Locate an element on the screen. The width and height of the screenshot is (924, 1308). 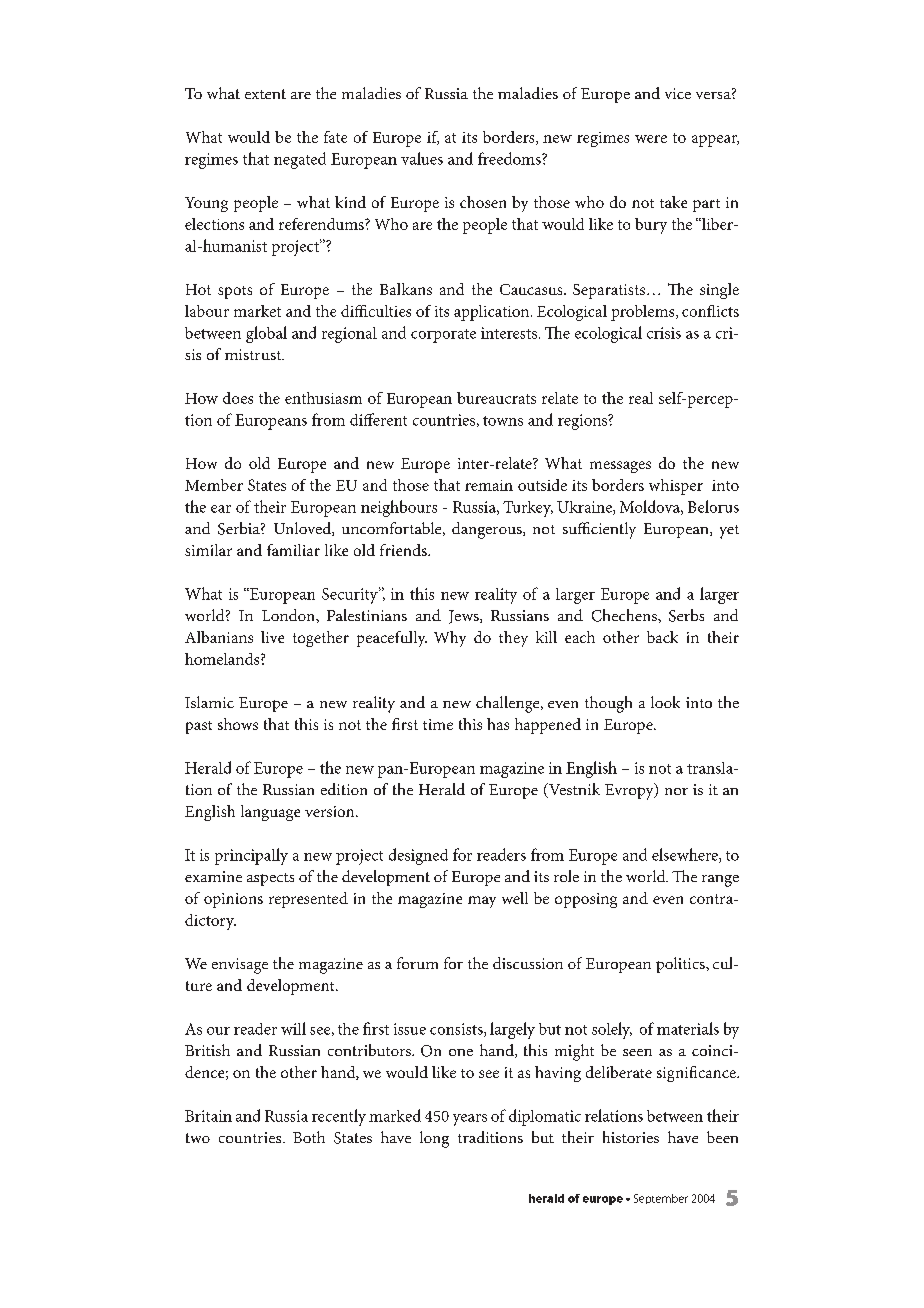
Both is located at coordinates (309, 1137).
